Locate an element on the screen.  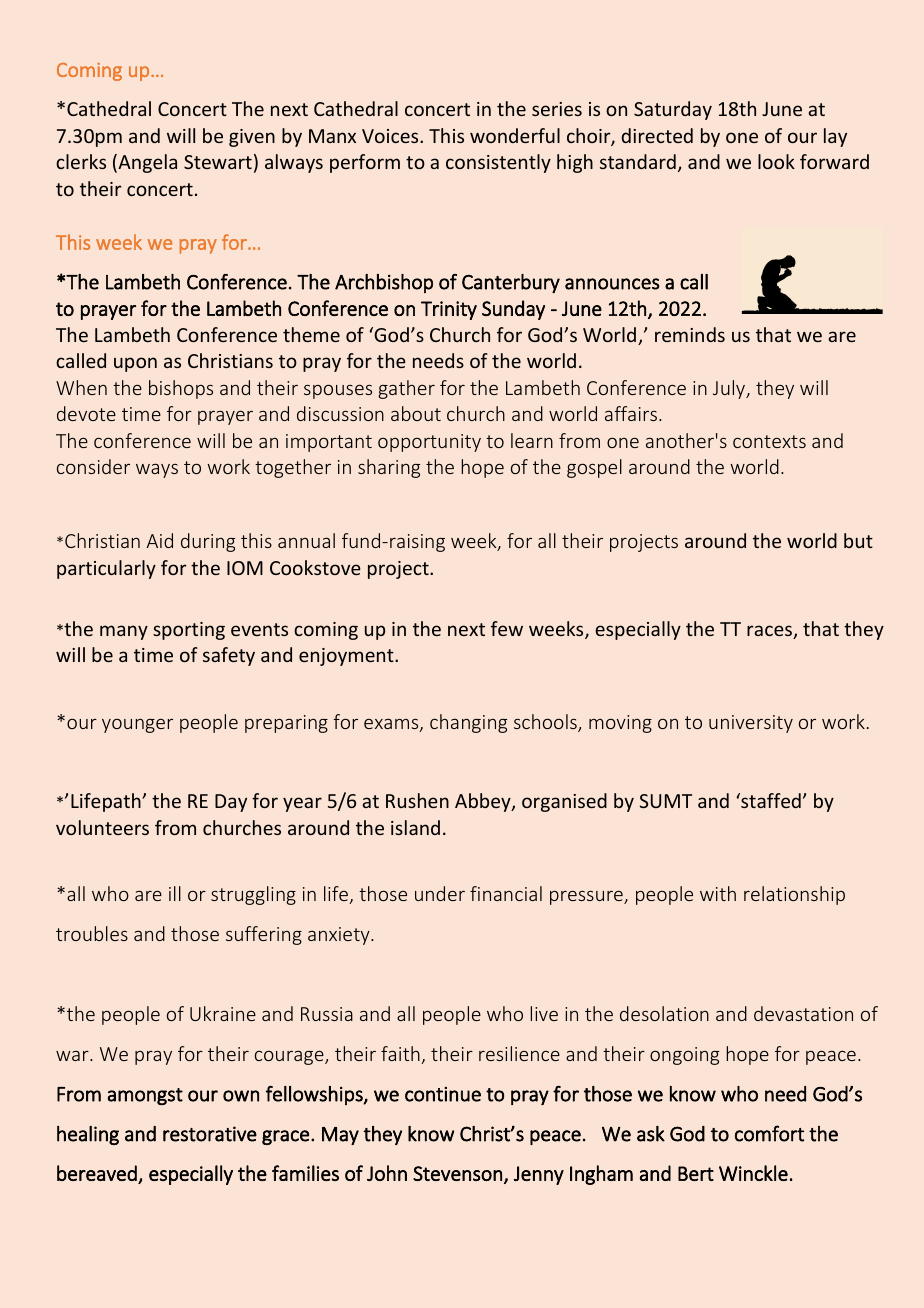
restorative is located at coordinates (210, 1134).
